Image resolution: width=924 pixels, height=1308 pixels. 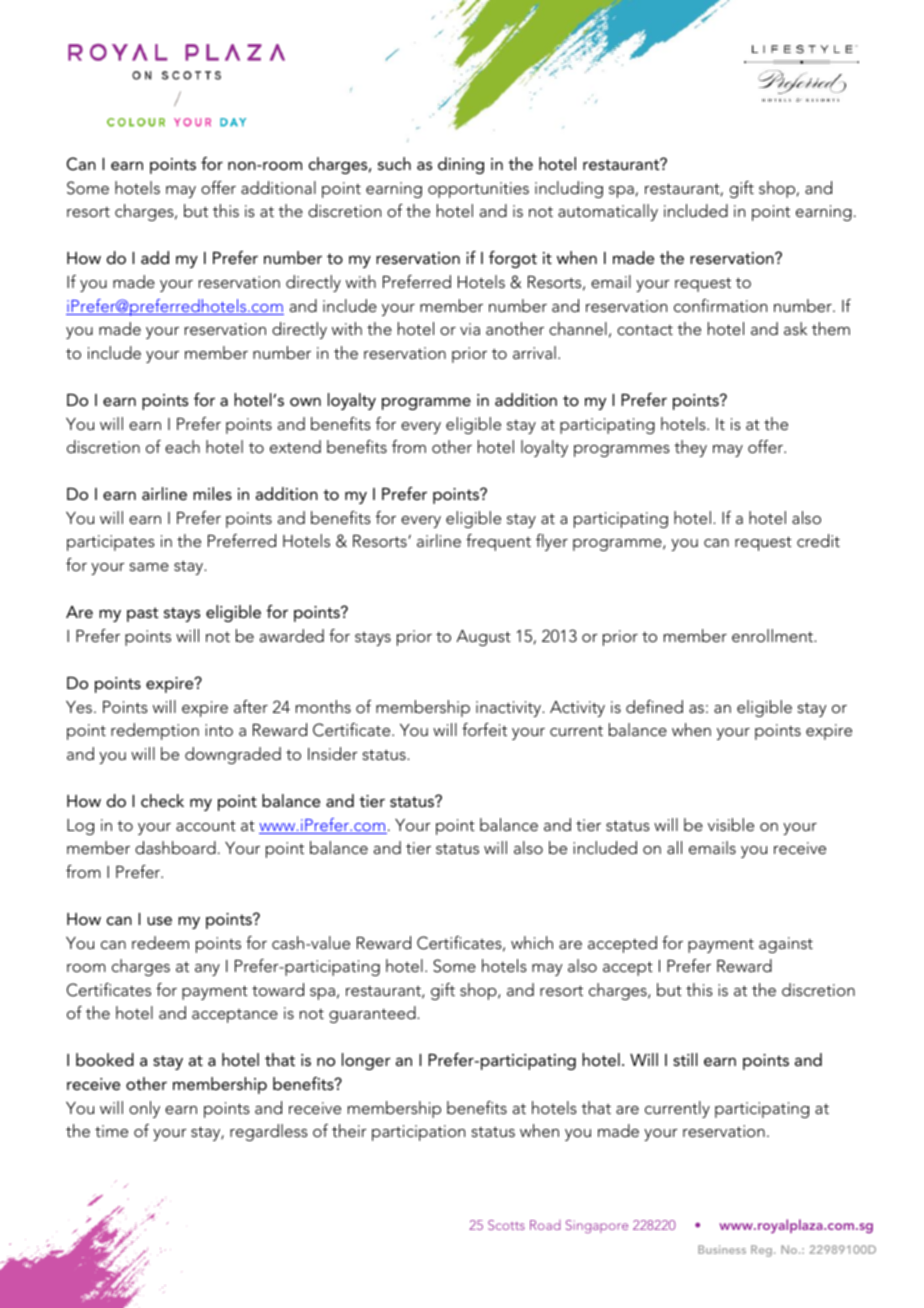 What do you see at coordinates (155, 731) in the document?
I see `redemption` at bounding box center [155, 731].
